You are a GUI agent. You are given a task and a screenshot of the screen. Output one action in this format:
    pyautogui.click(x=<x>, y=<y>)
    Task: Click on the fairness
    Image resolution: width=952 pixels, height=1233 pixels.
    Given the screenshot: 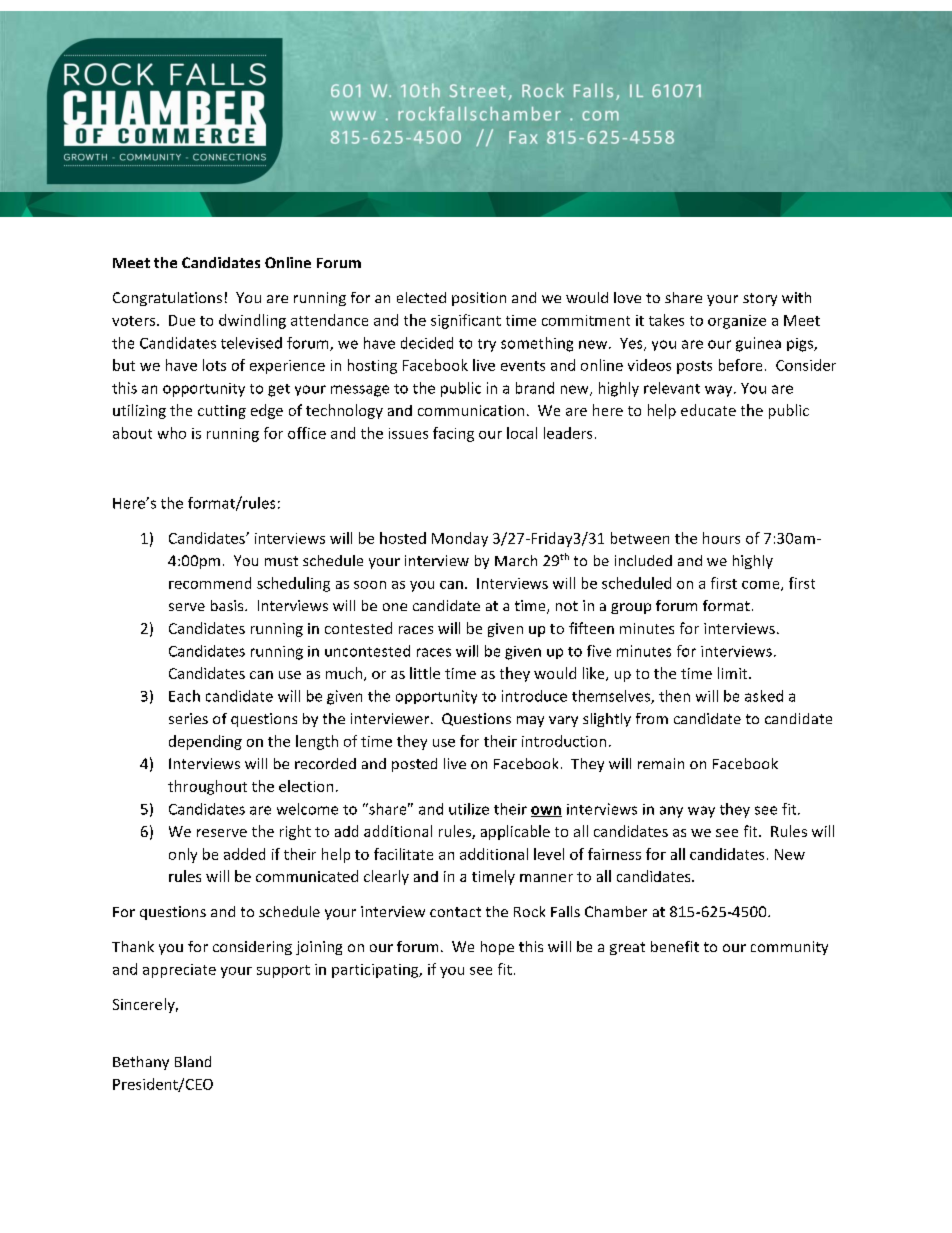 What is the action you would take?
    pyautogui.click(x=614, y=854)
